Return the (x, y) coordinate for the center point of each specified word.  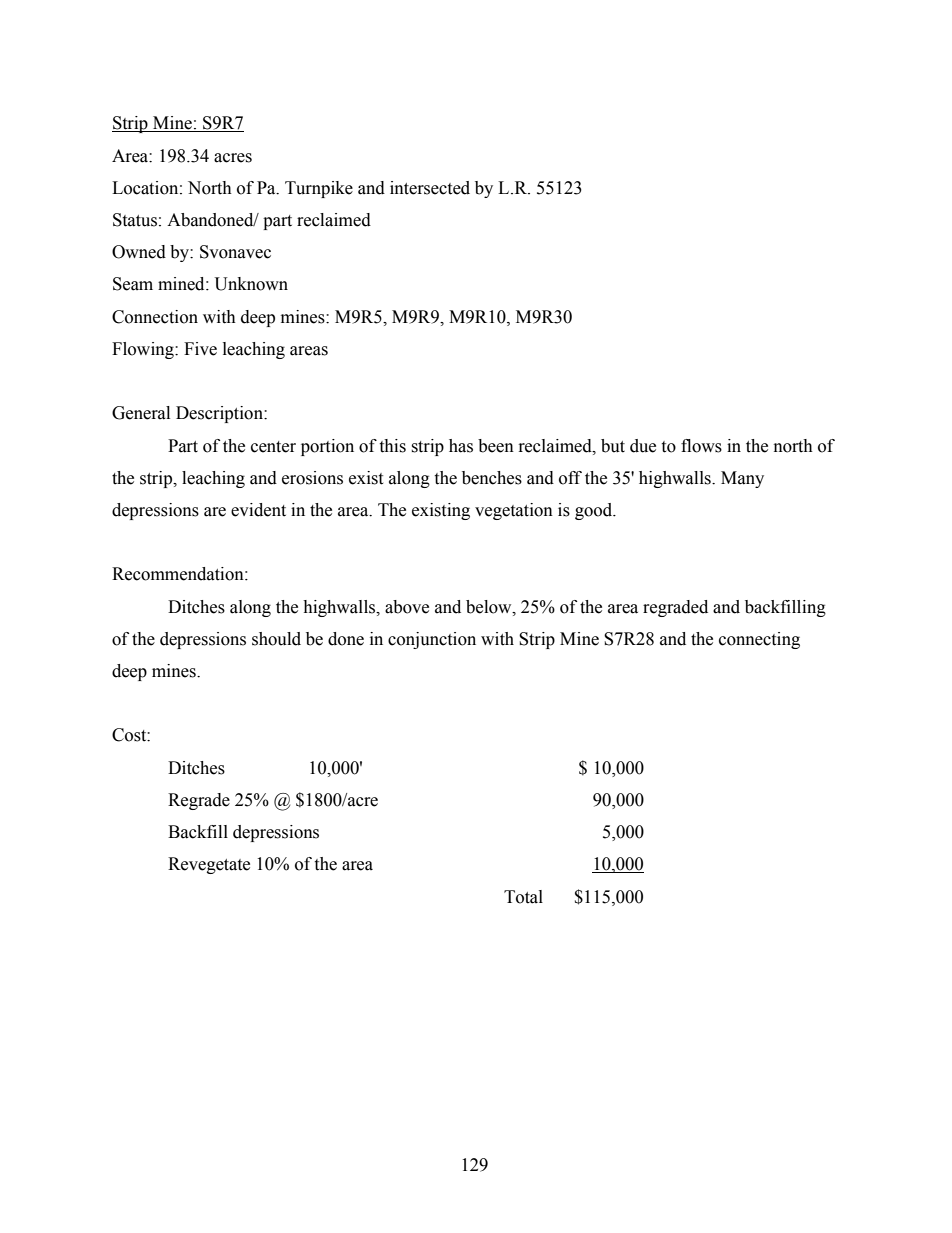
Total (523, 897)
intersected (430, 188)
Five (200, 349)
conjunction (432, 640)
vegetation (514, 511)
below (490, 607)
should (276, 639)
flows (701, 446)
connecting (759, 640)
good (595, 511)
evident (258, 510)
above (407, 607)
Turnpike (319, 189)
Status (135, 220)
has (461, 446)
